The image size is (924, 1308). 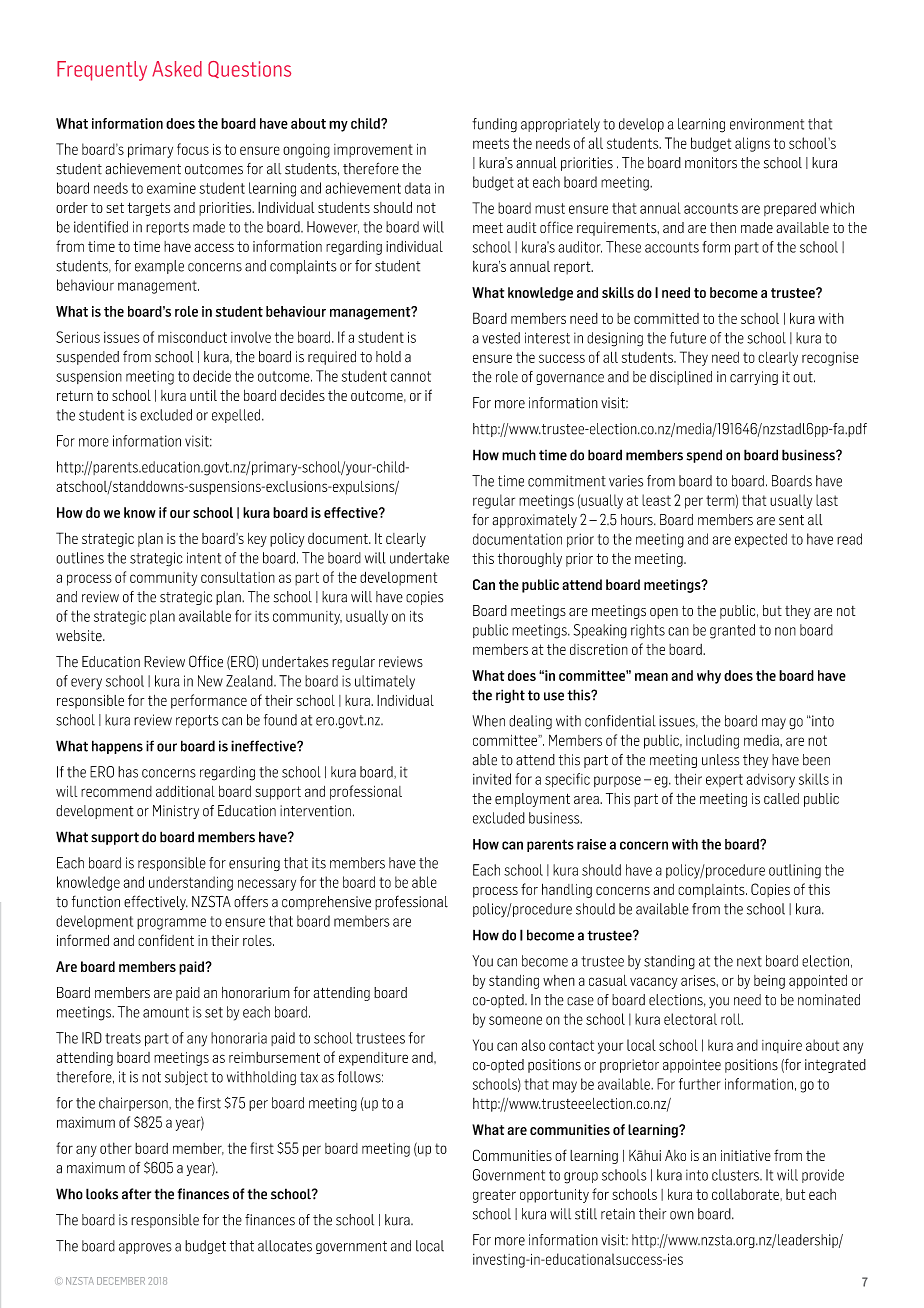 I want to click on environment, so click(x=767, y=124).
